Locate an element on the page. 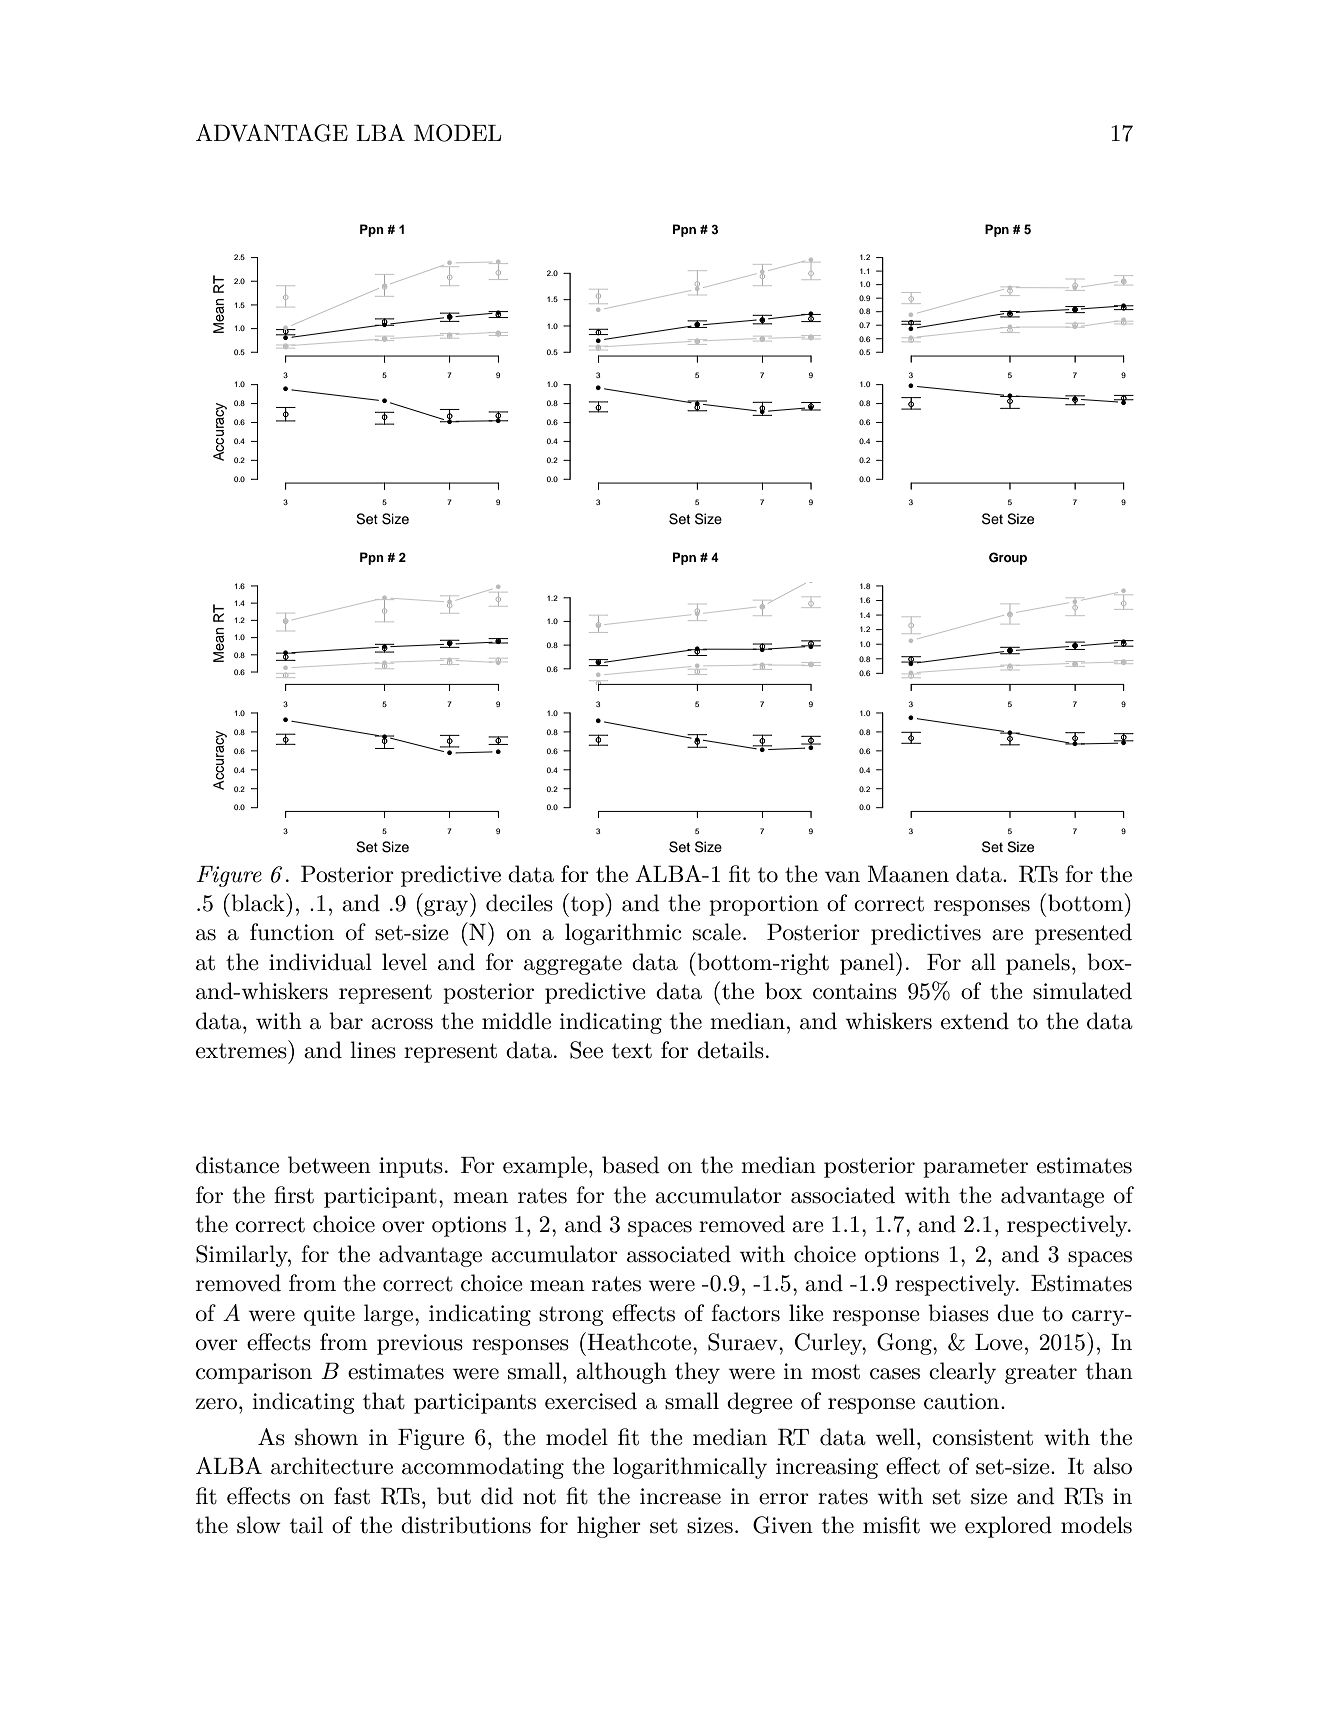 The image size is (1329, 1720). bar is located at coordinates (346, 1021).
